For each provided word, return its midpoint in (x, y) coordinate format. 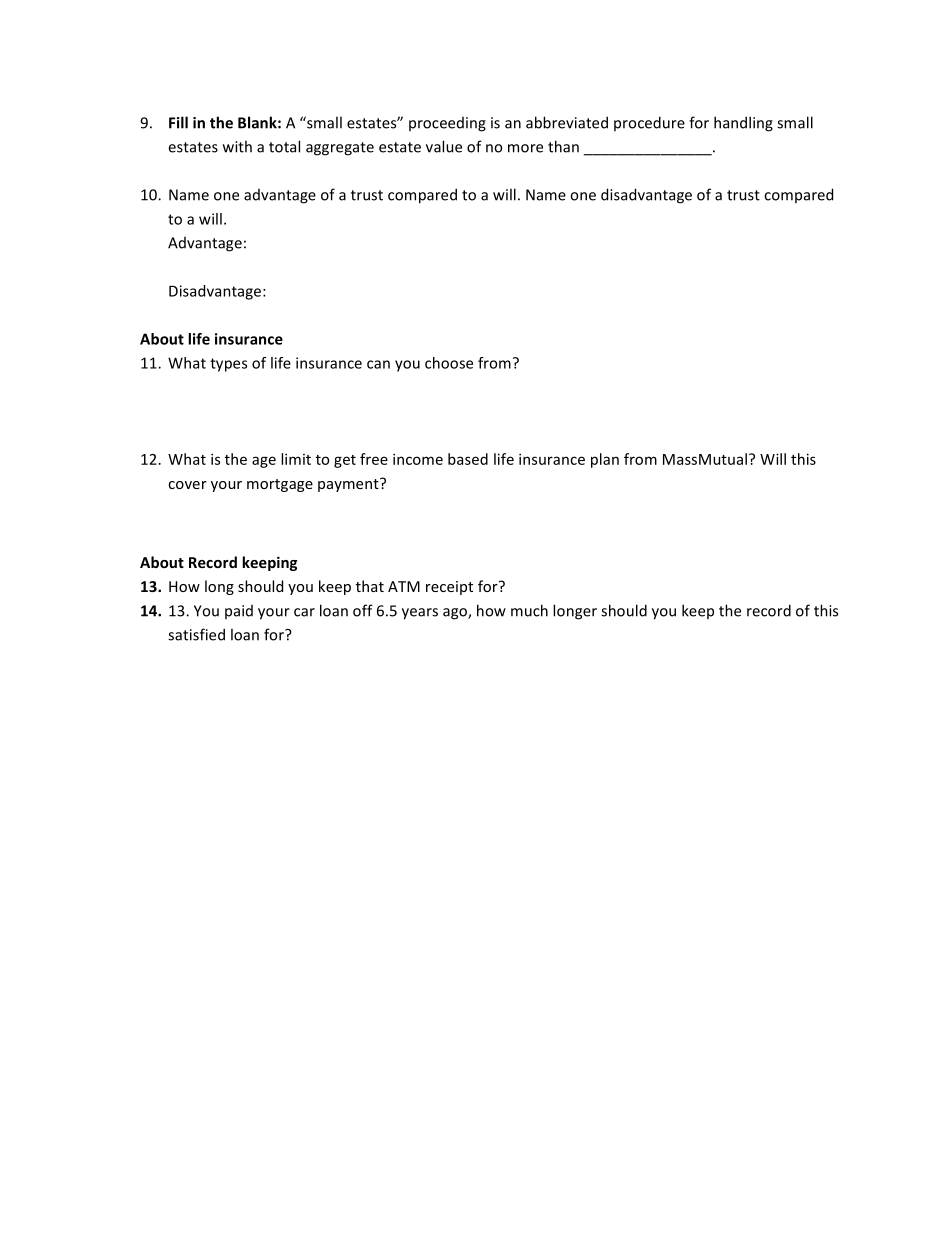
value (444, 146)
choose (449, 363)
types (228, 365)
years (420, 614)
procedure (649, 123)
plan (605, 460)
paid (239, 612)
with (237, 146)
